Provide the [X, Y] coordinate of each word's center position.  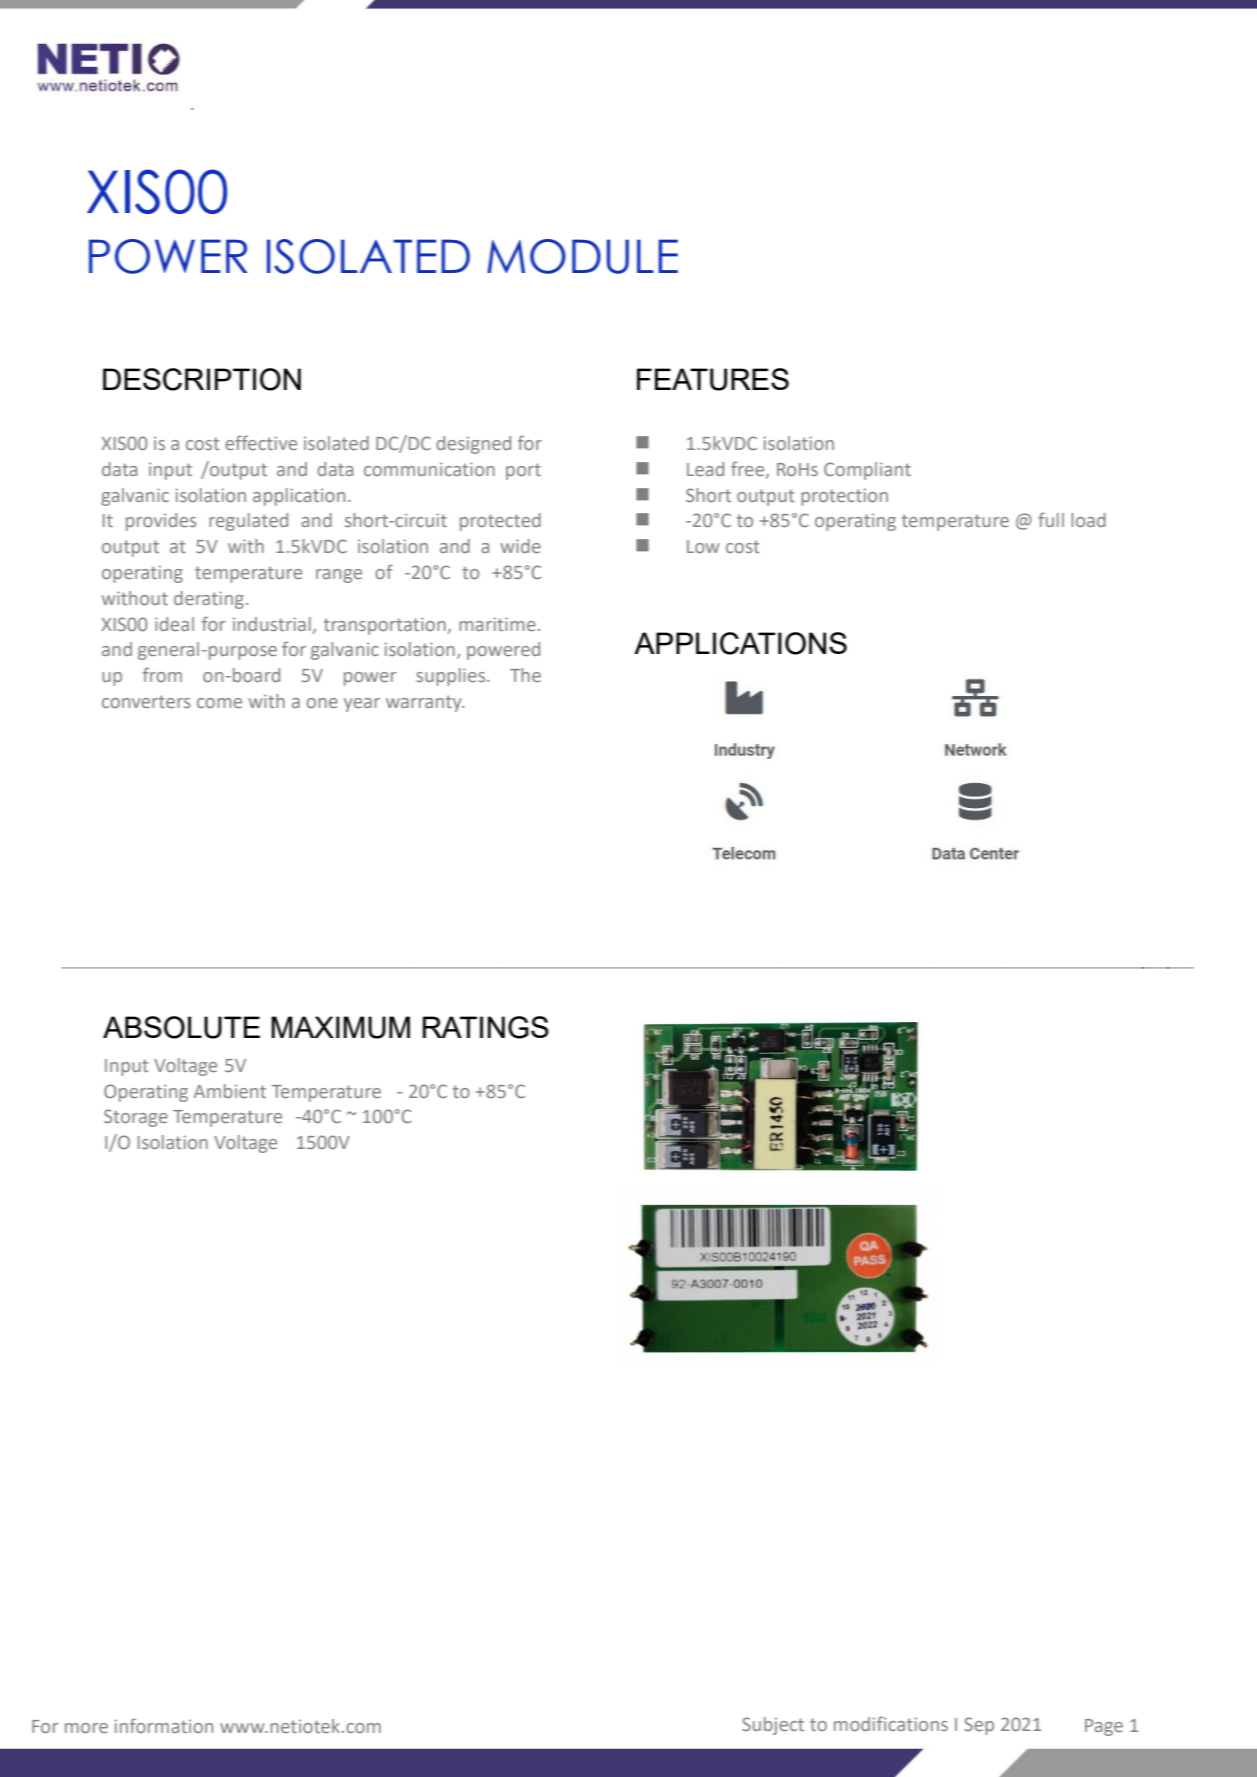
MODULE [582, 256]
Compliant [867, 471]
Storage [136, 1118]
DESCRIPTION [202, 379]
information [164, 1725]
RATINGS [486, 1027]
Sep [979, 1726]
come [219, 703]
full [1051, 519]
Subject [773, 1726]
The [525, 675]
